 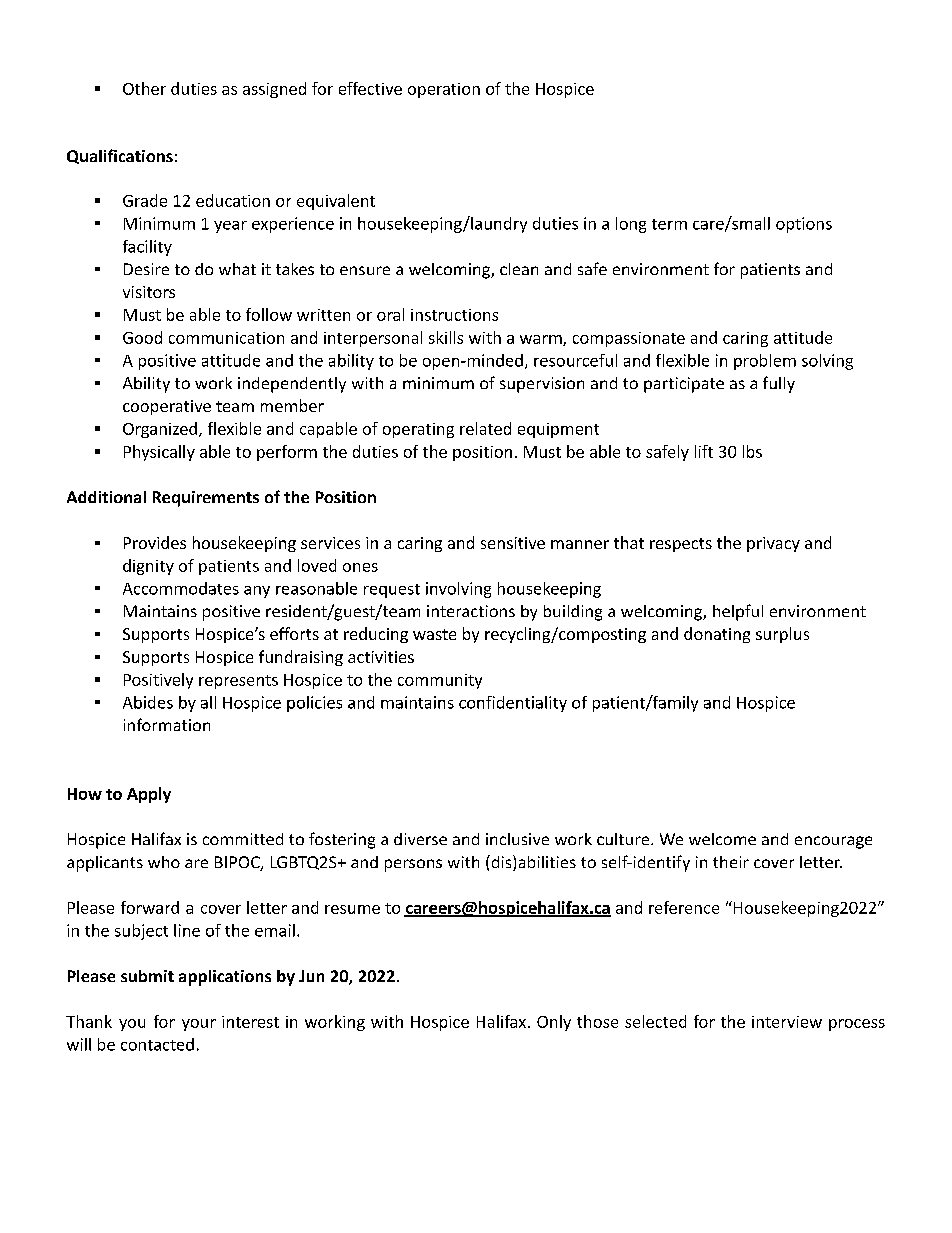 I want to click on fully, so click(x=779, y=384).
